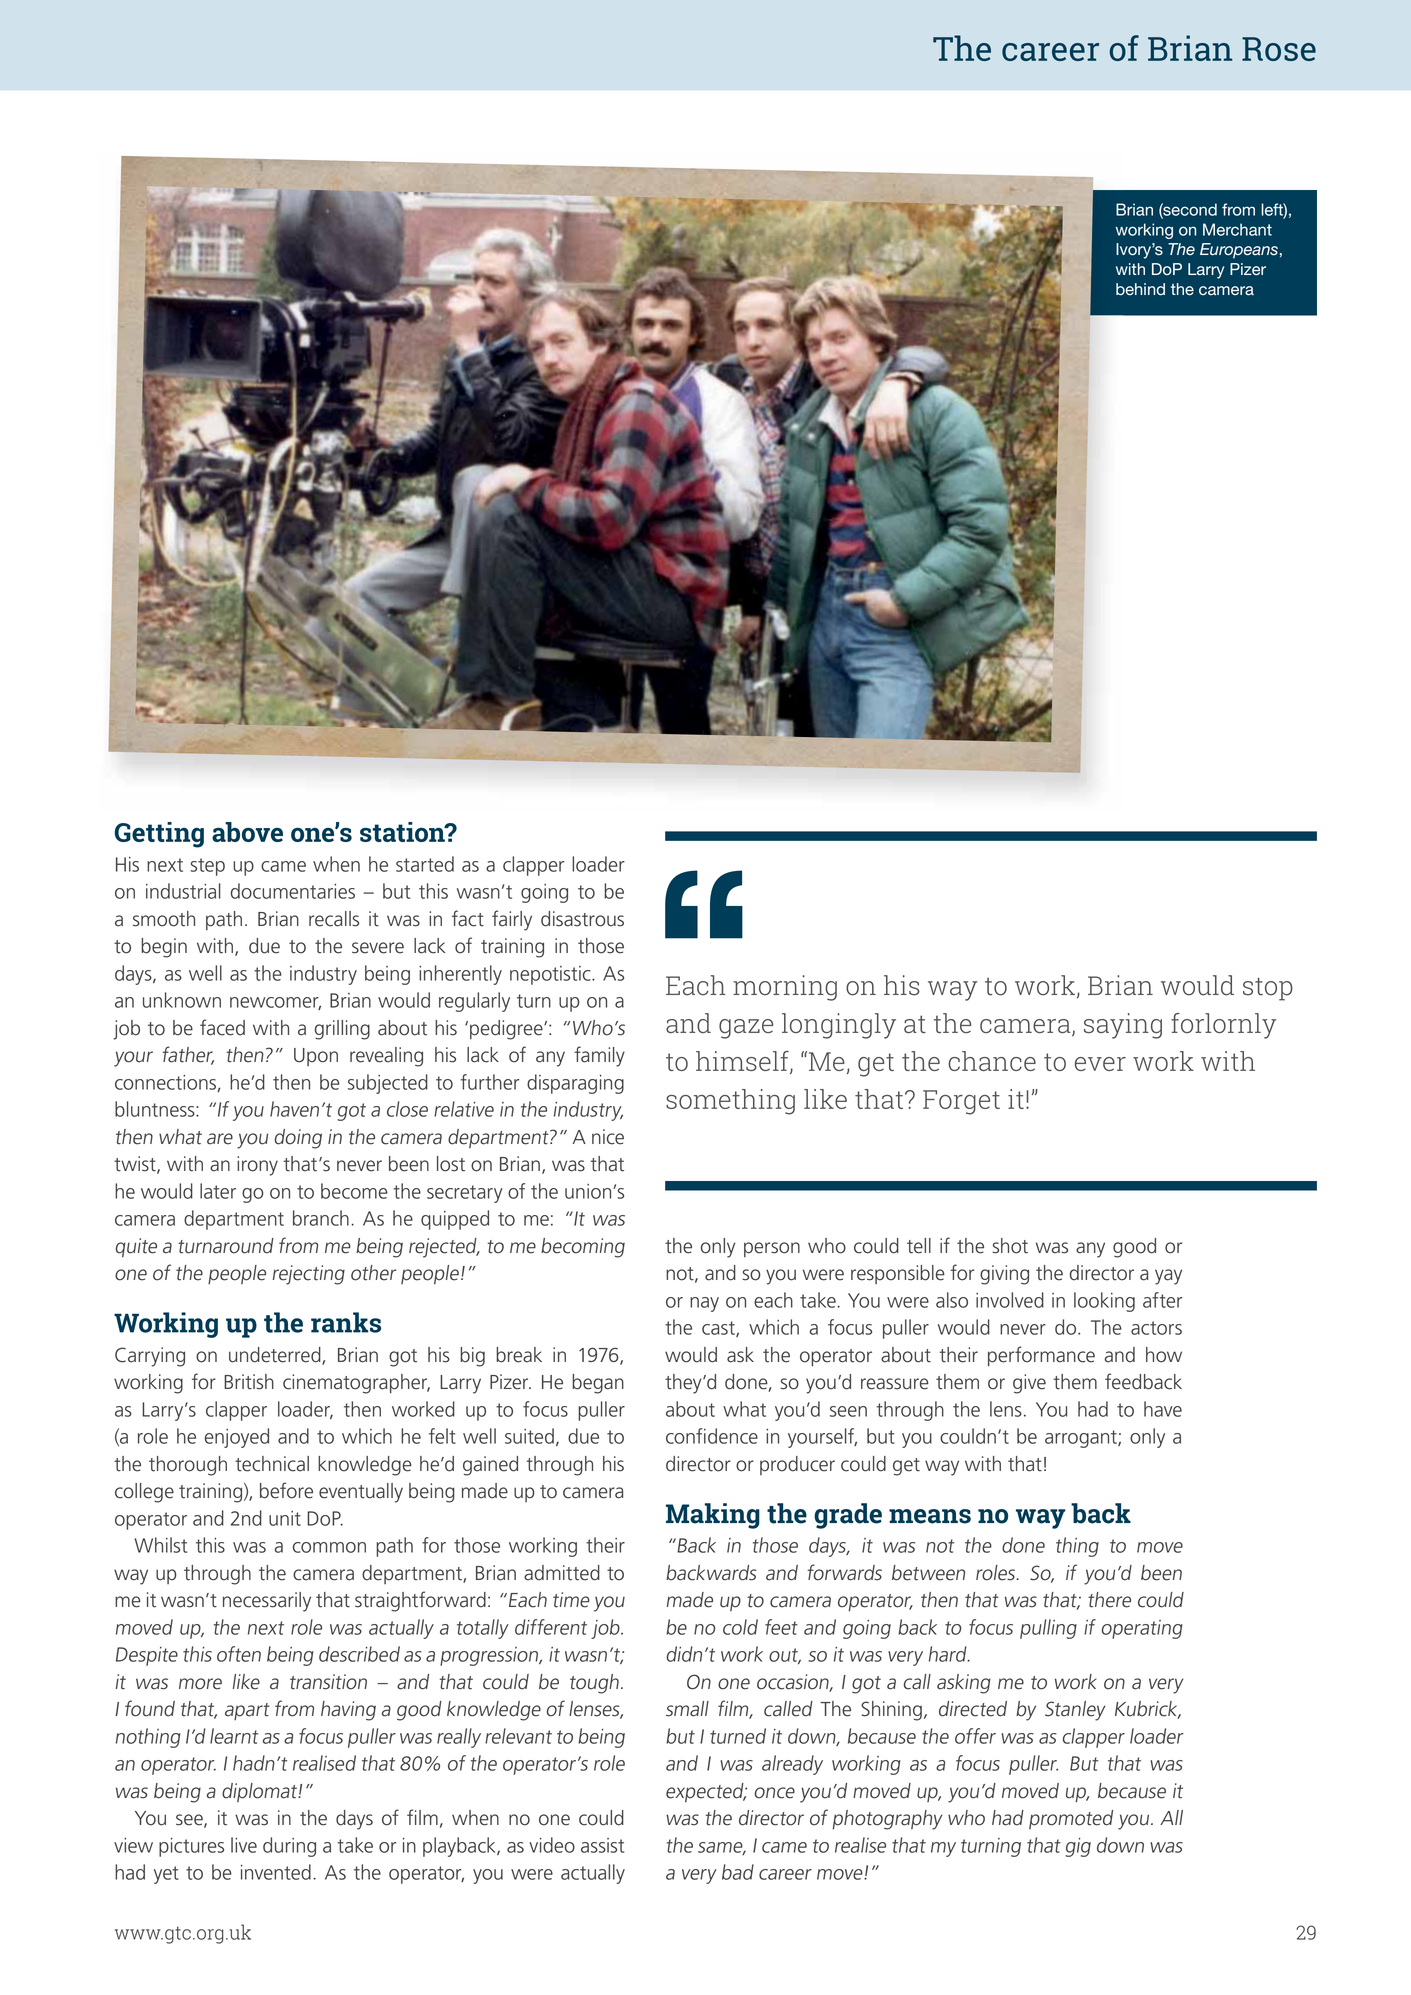  I want to click on documentaries, so click(293, 891).
